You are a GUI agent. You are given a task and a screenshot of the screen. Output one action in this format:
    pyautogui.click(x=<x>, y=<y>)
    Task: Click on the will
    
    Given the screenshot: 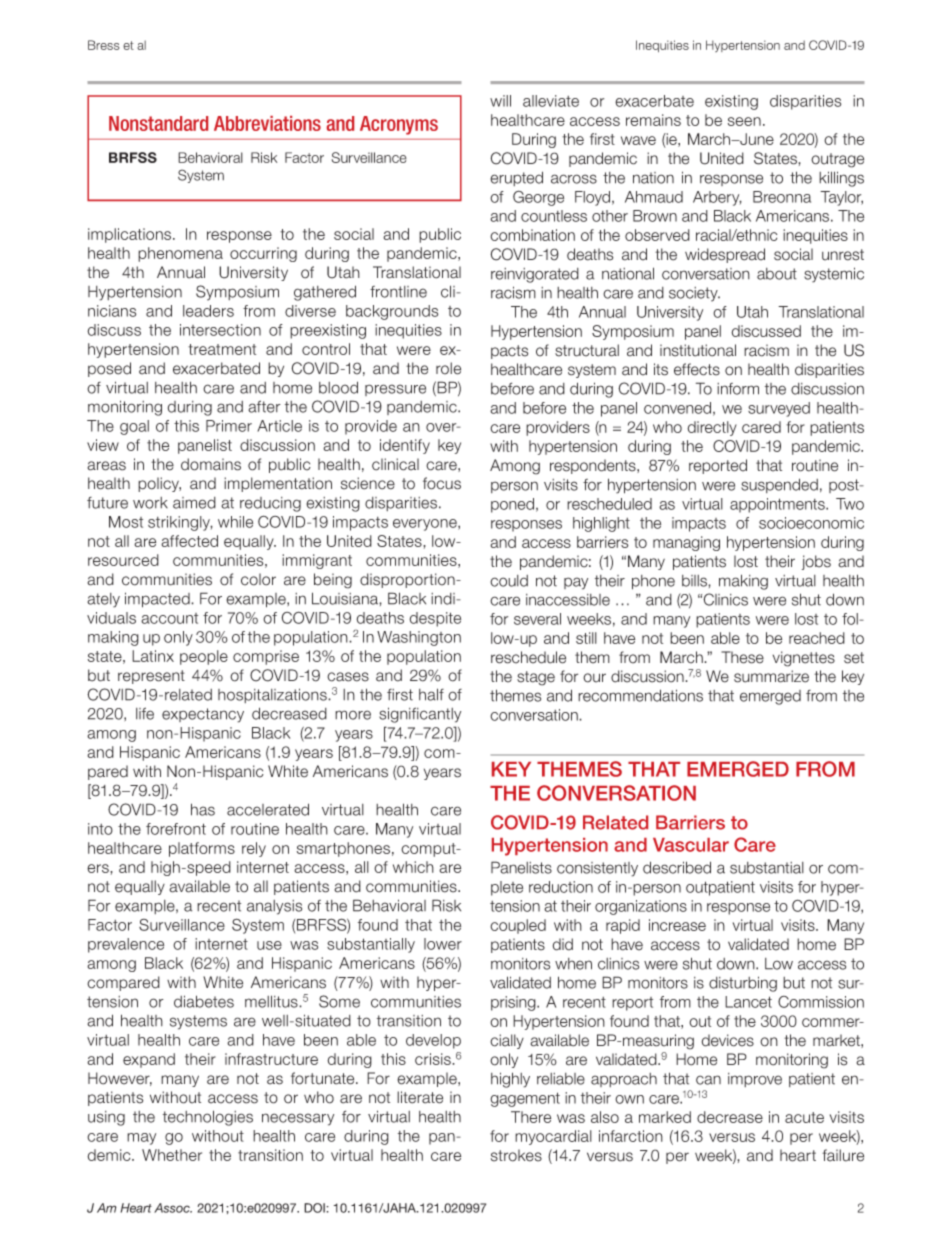 What is the action you would take?
    pyautogui.click(x=500, y=101)
